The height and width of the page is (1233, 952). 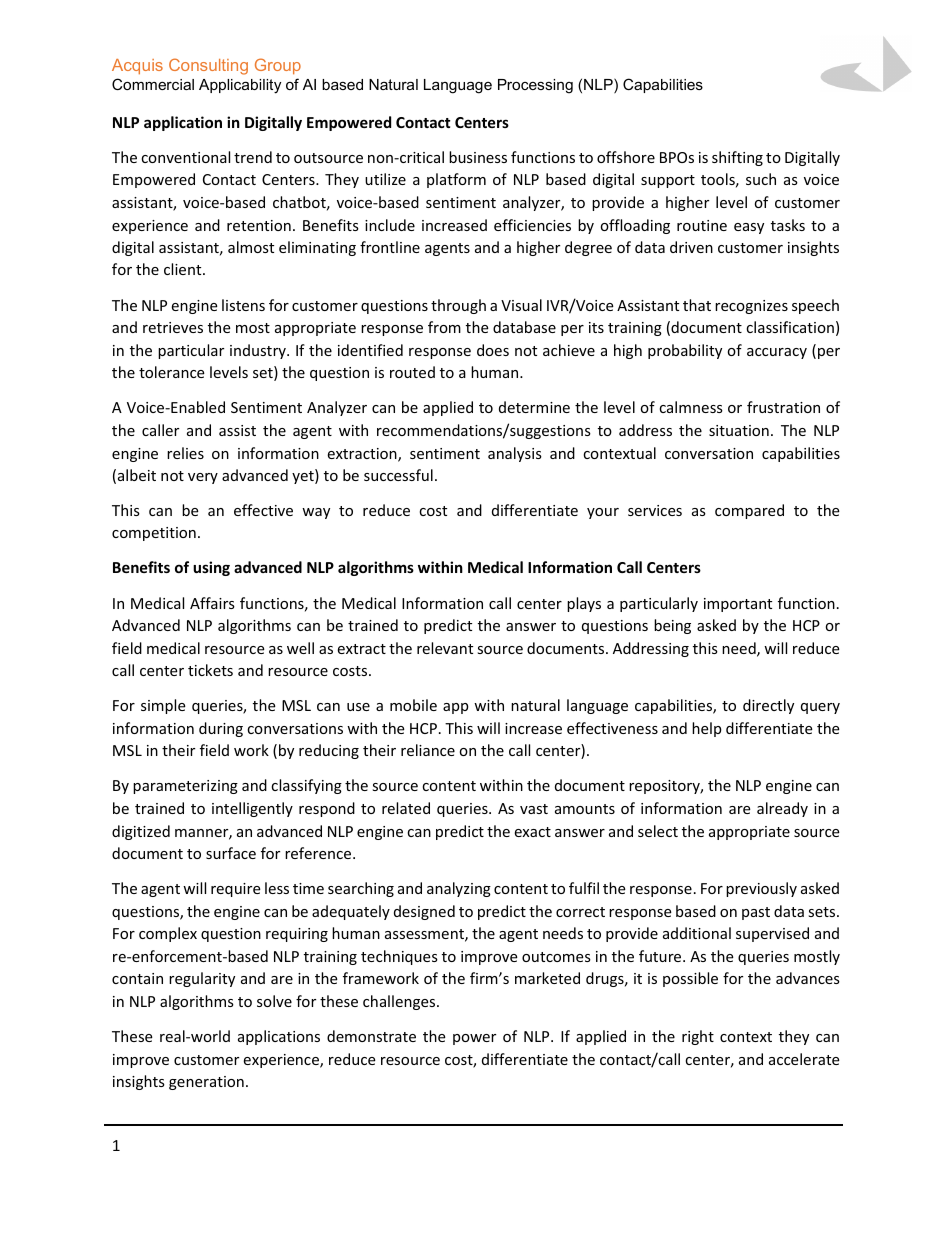 What do you see at coordinates (206, 1083) in the page?
I see `generation` at bounding box center [206, 1083].
